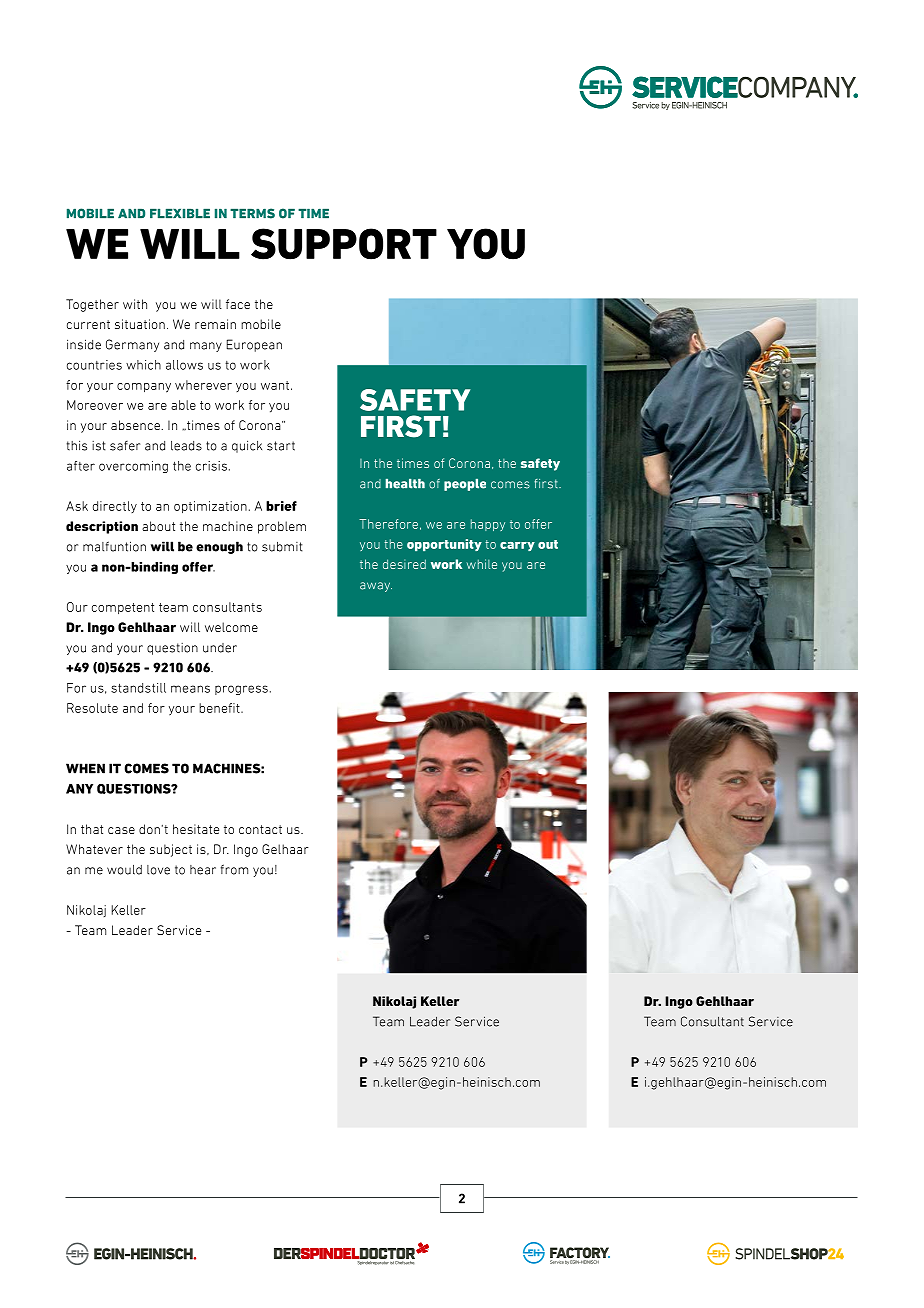 This screenshot has height=1308, width=924. What do you see at coordinates (252, 213) in the screenshot?
I see `TERMS` at bounding box center [252, 213].
